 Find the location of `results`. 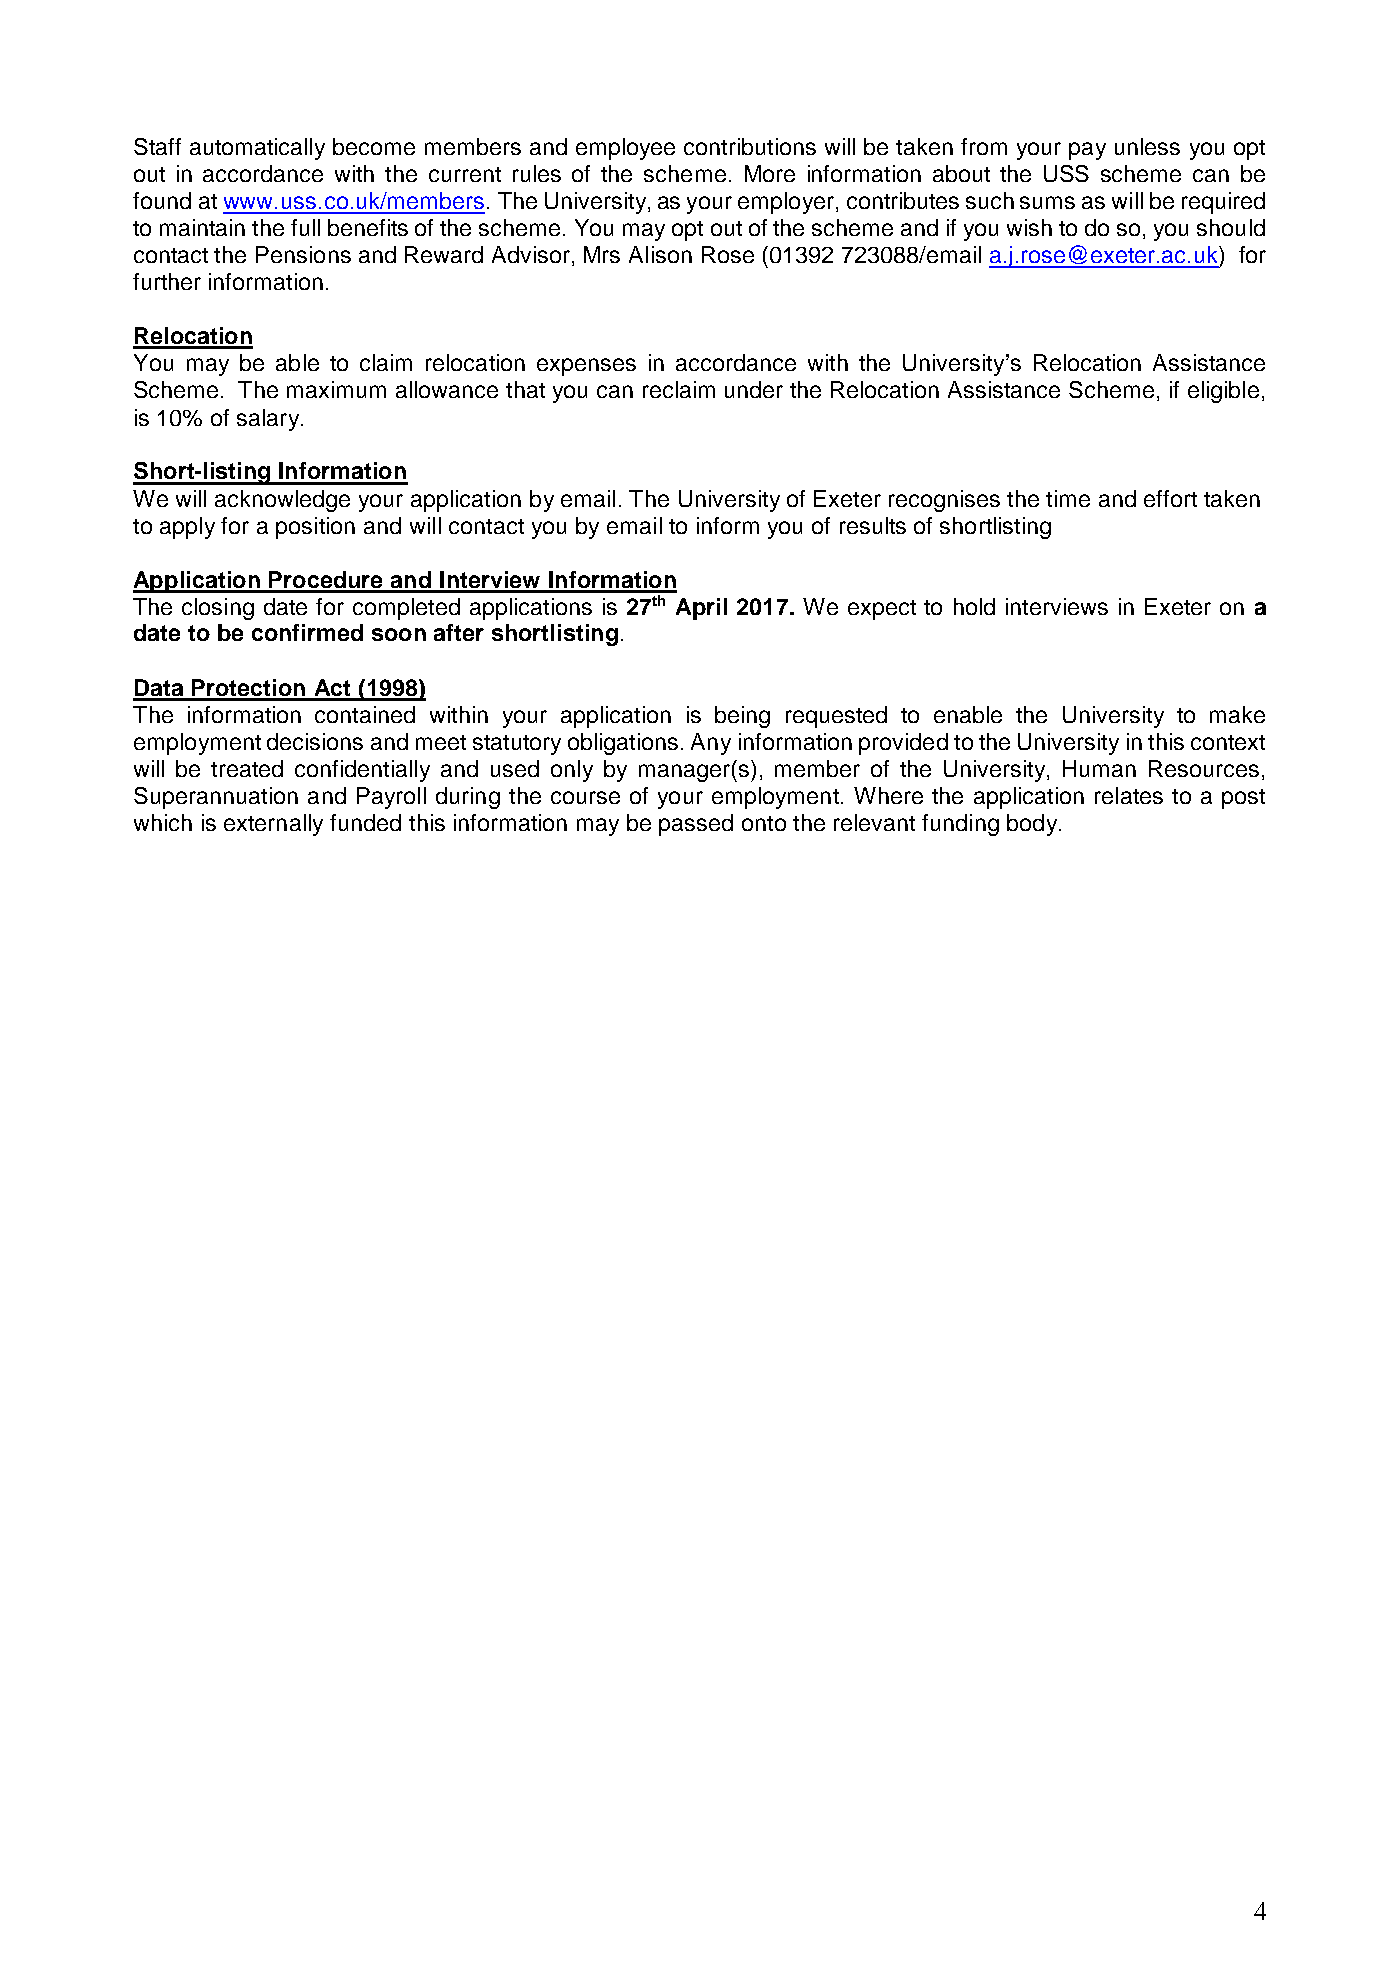

results is located at coordinates (873, 525).
